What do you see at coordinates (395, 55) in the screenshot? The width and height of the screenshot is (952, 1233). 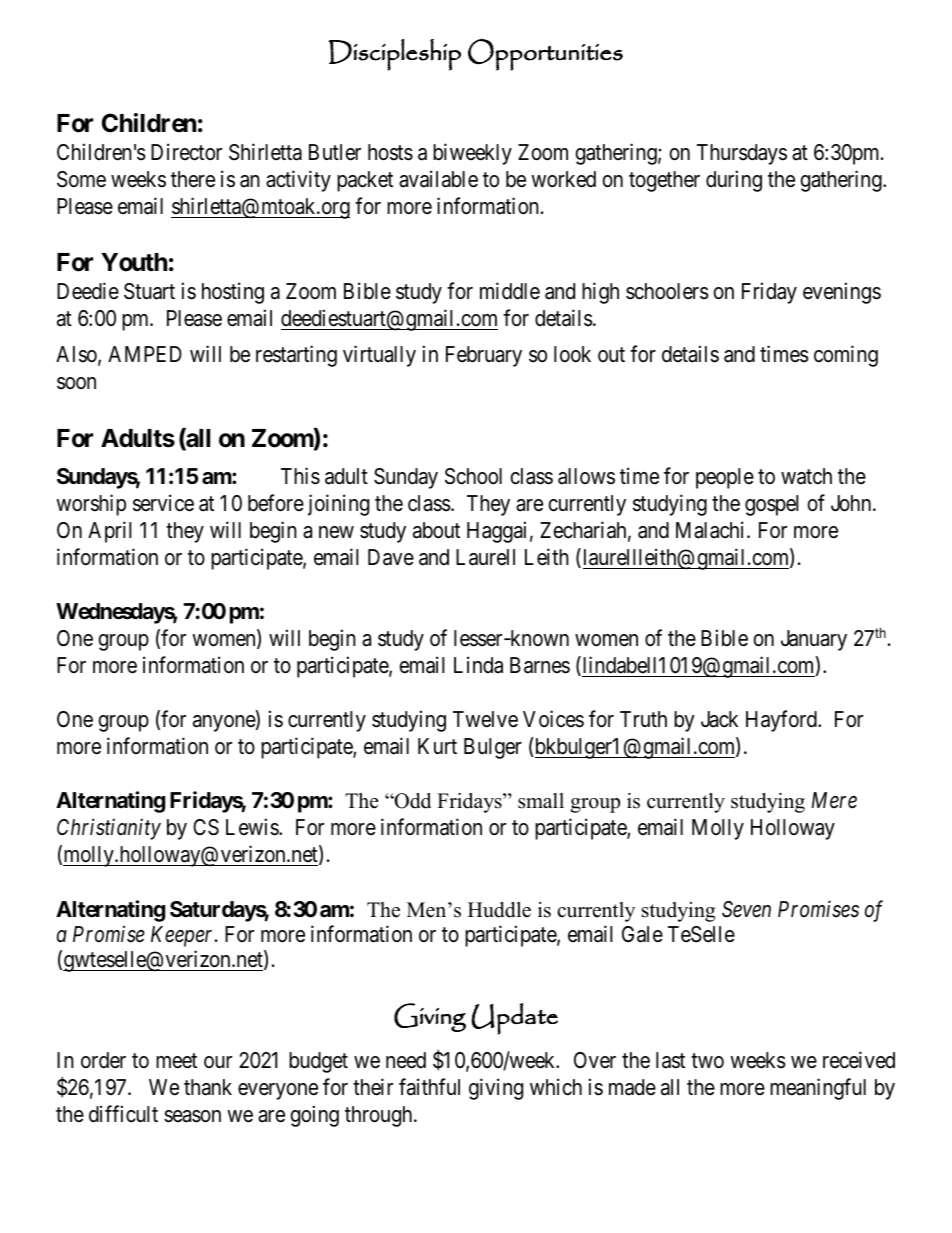 I see `Discipleship` at bounding box center [395, 55].
